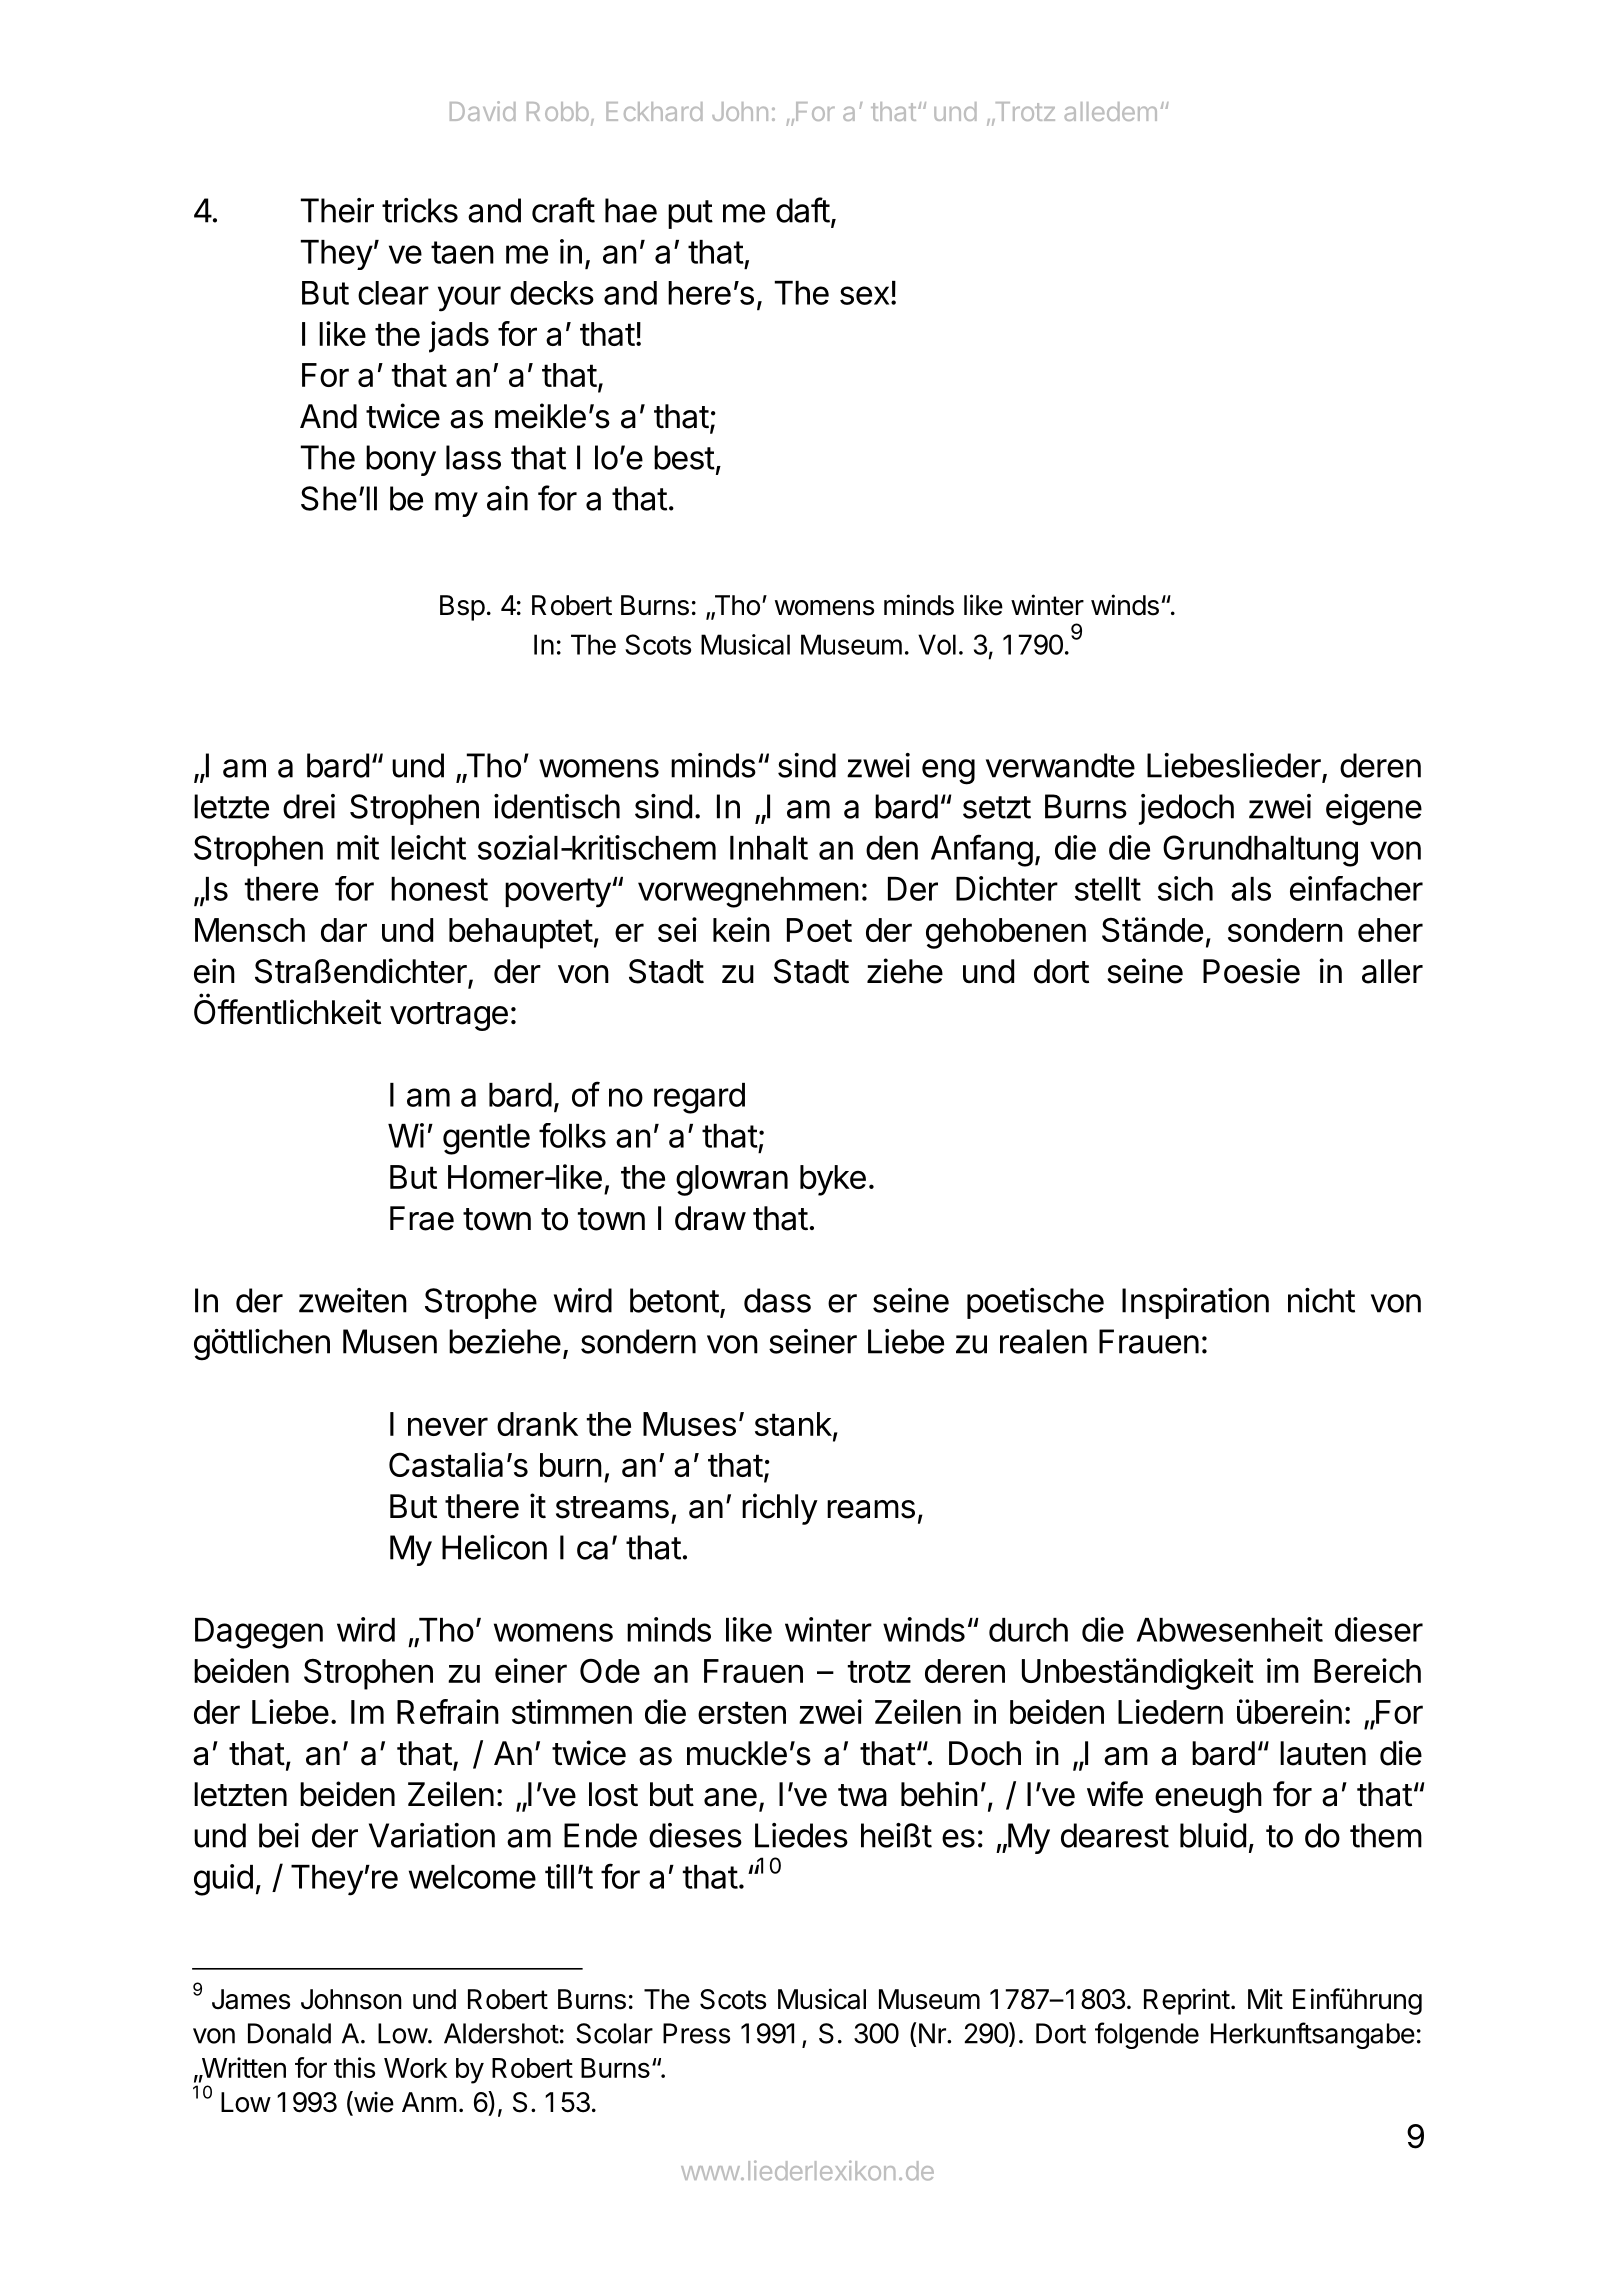 The image size is (1614, 2283). What do you see at coordinates (337, 210) in the page?
I see `Their` at bounding box center [337, 210].
